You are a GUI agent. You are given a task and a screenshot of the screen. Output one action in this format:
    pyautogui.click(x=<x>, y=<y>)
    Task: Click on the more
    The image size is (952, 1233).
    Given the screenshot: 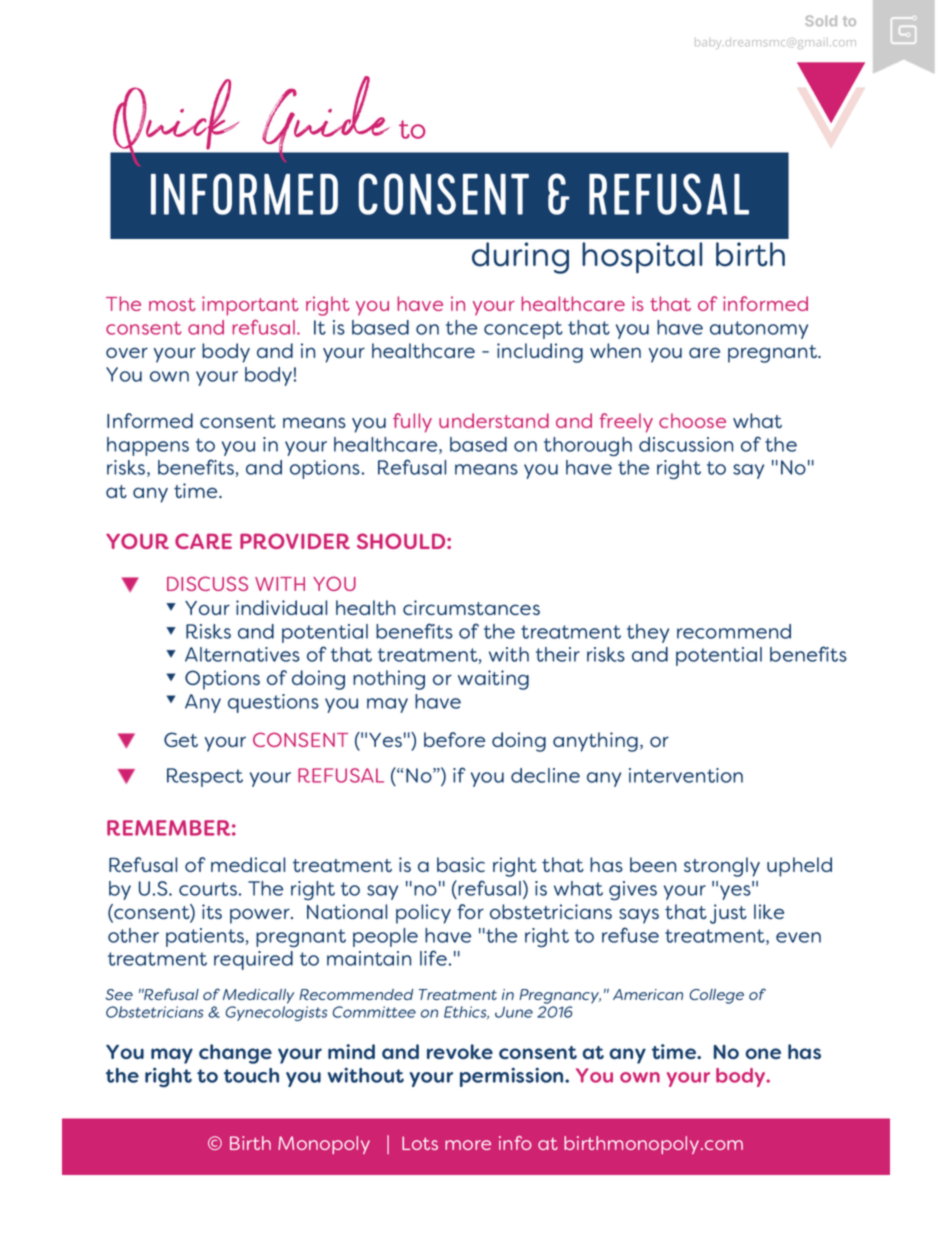 What is the action you would take?
    pyautogui.click(x=468, y=1145)
